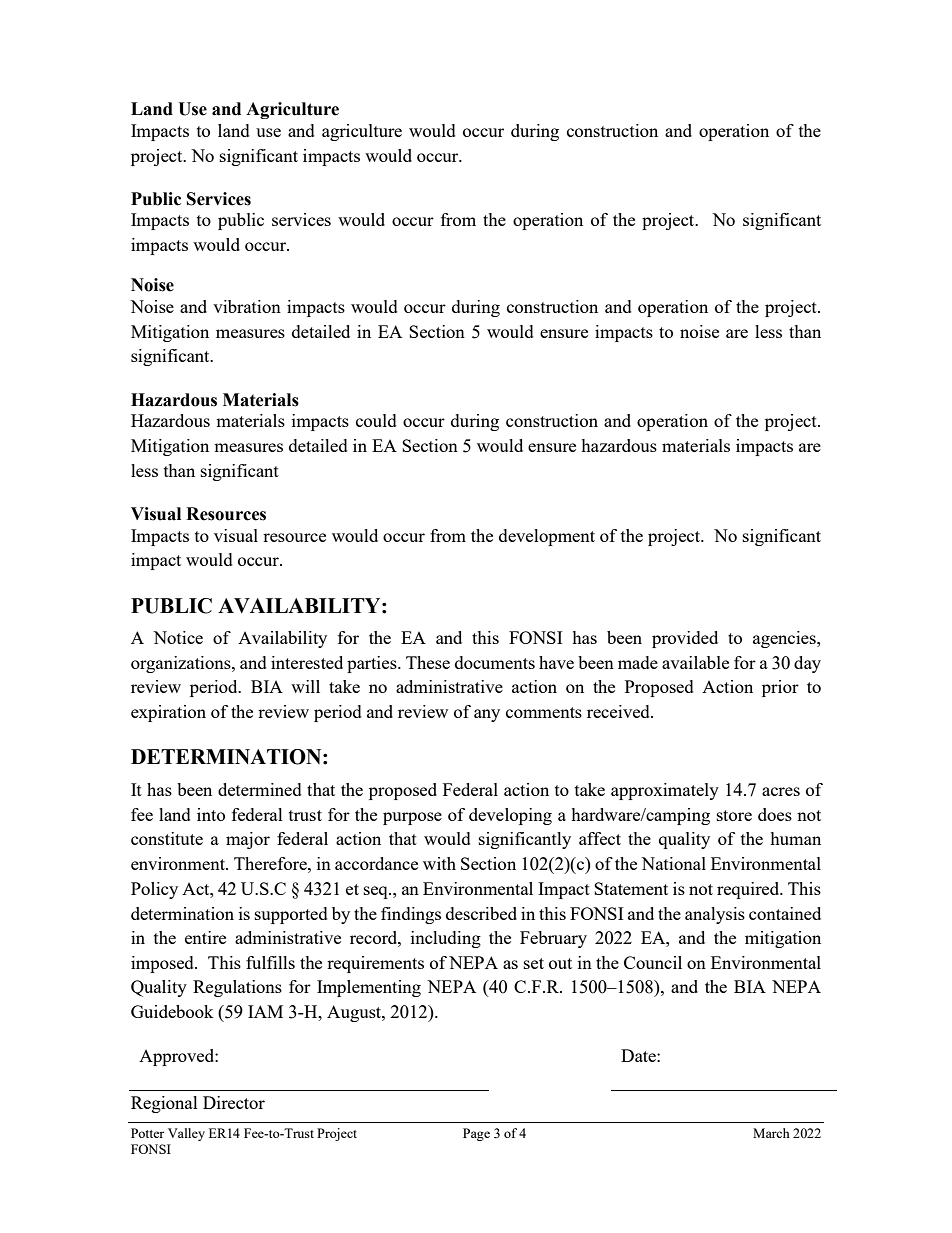 The image size is (952, 1233). What do you see at coordinates (168, 713) in the screenshot?
I see `expiration` at bounding box center [168, 713].
